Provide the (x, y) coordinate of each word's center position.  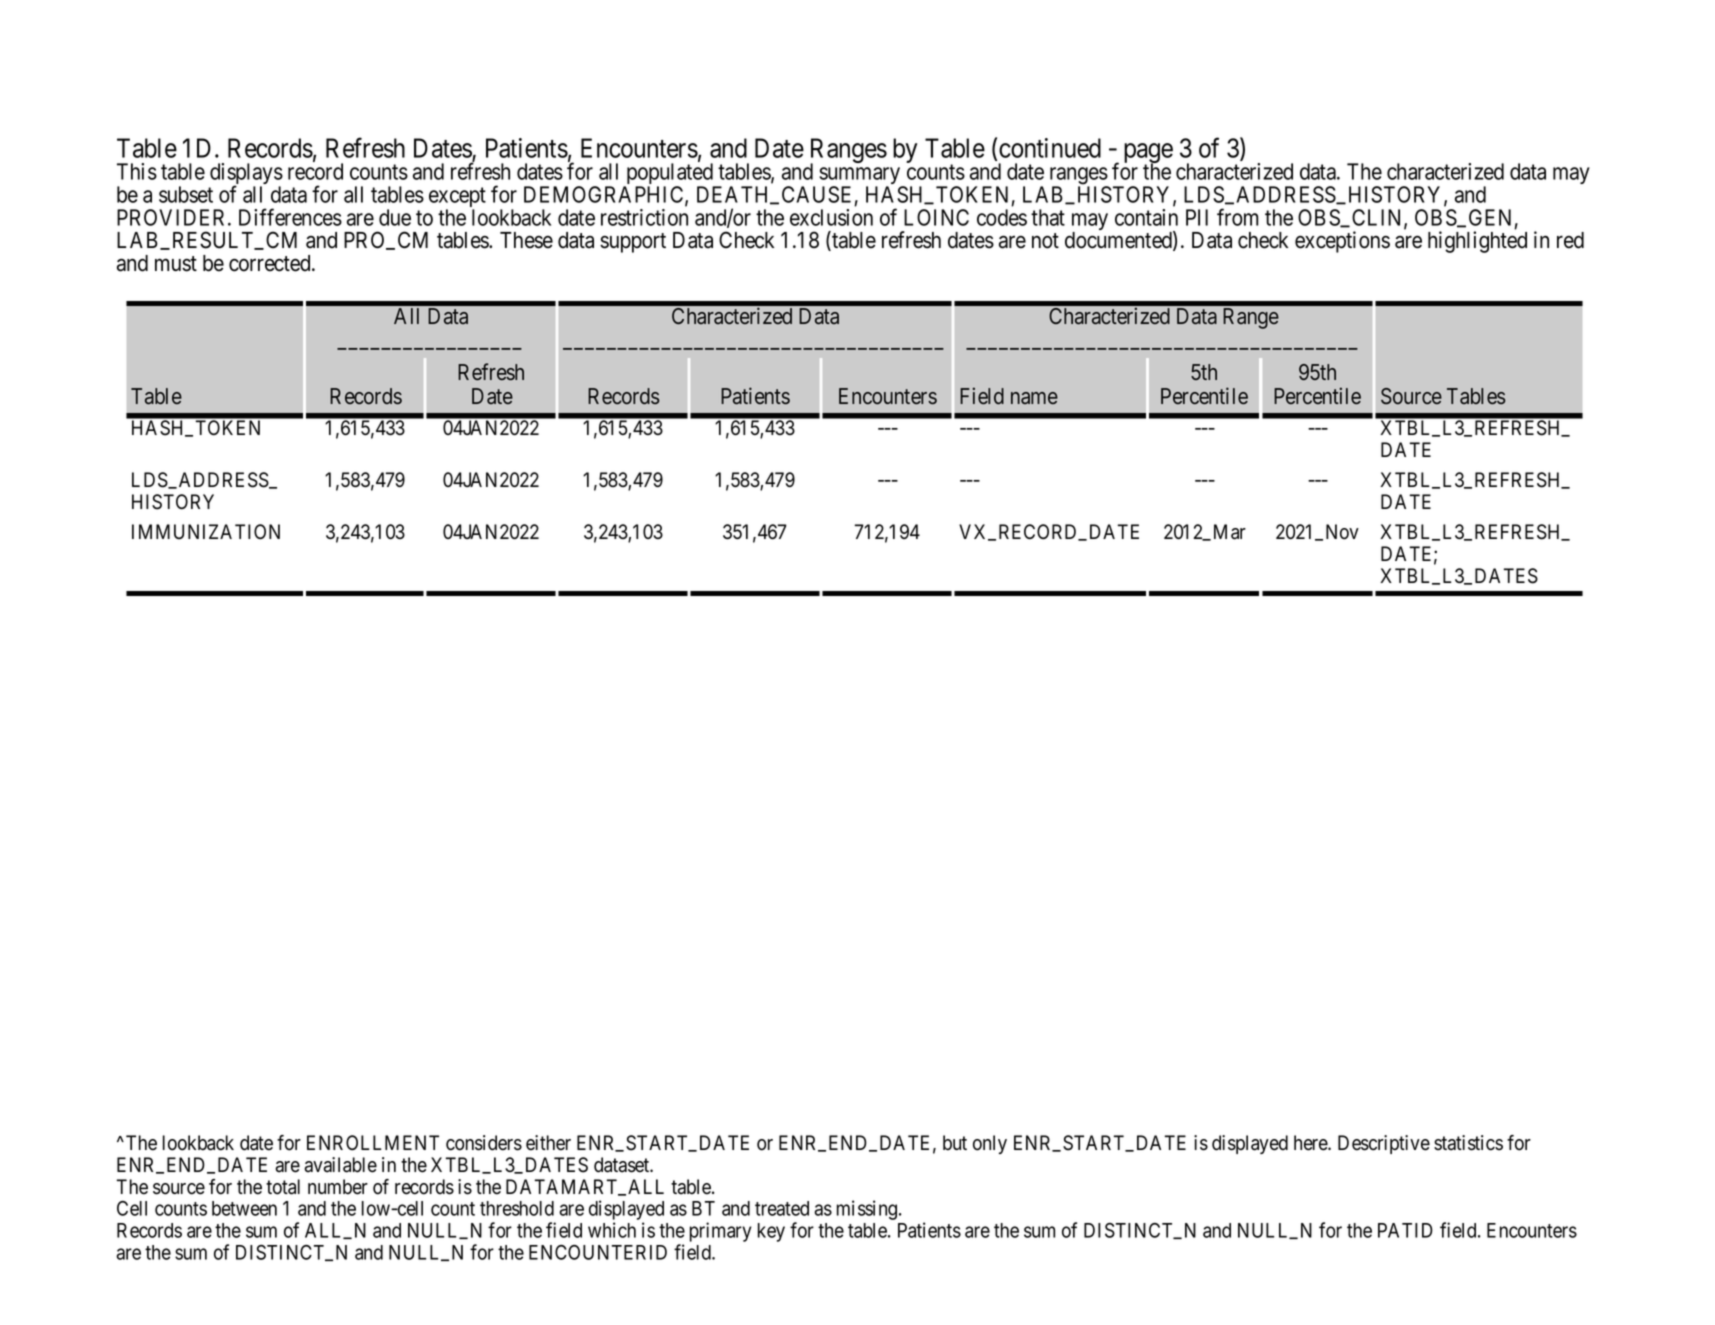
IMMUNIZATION (206, 532)
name (1034, 398)
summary (861, 177)
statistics (1468, 1143)
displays (246, 175)
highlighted (1477, 242)
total (283, 1187)
